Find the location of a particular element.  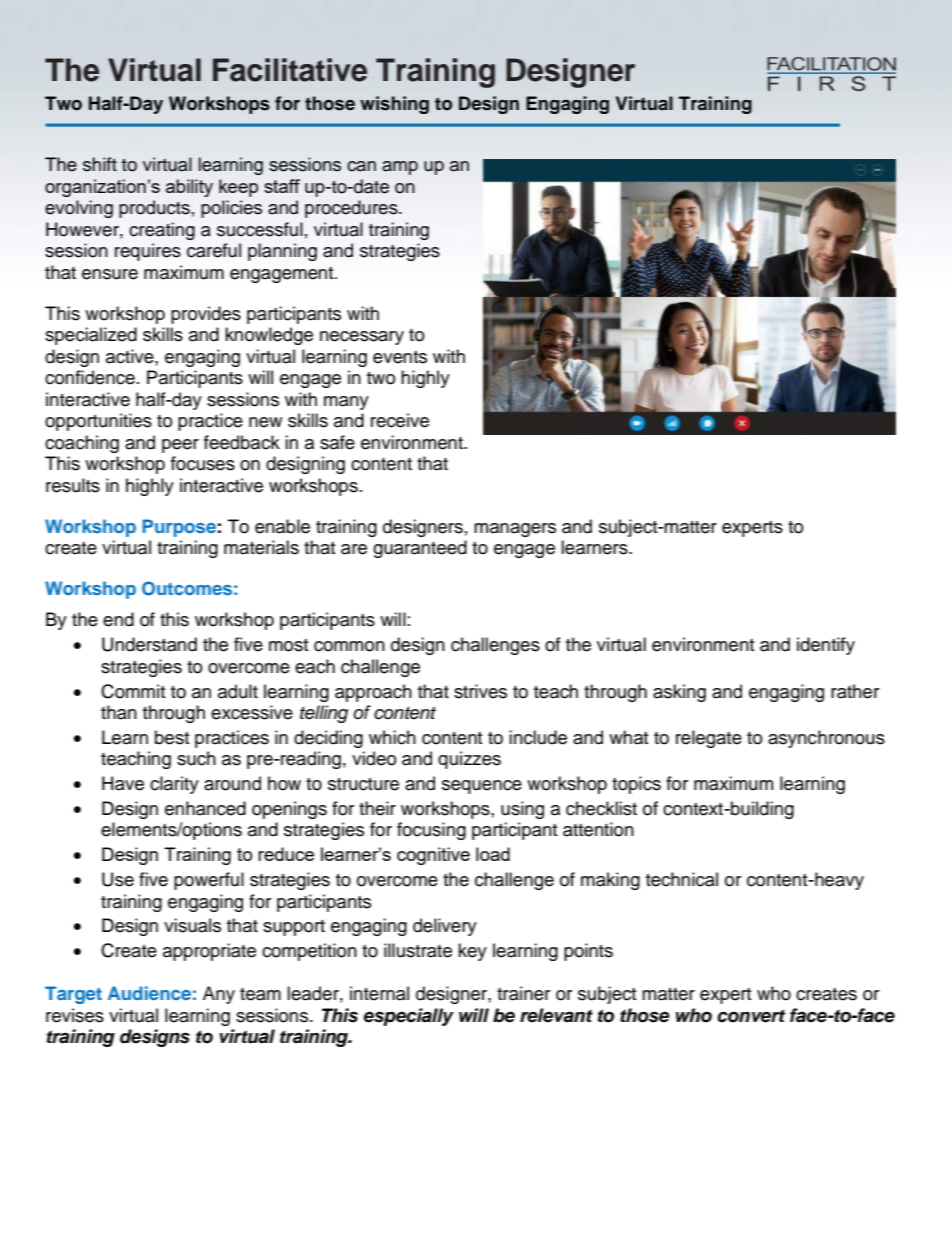

wishing is located at coordinates (394, 105).
